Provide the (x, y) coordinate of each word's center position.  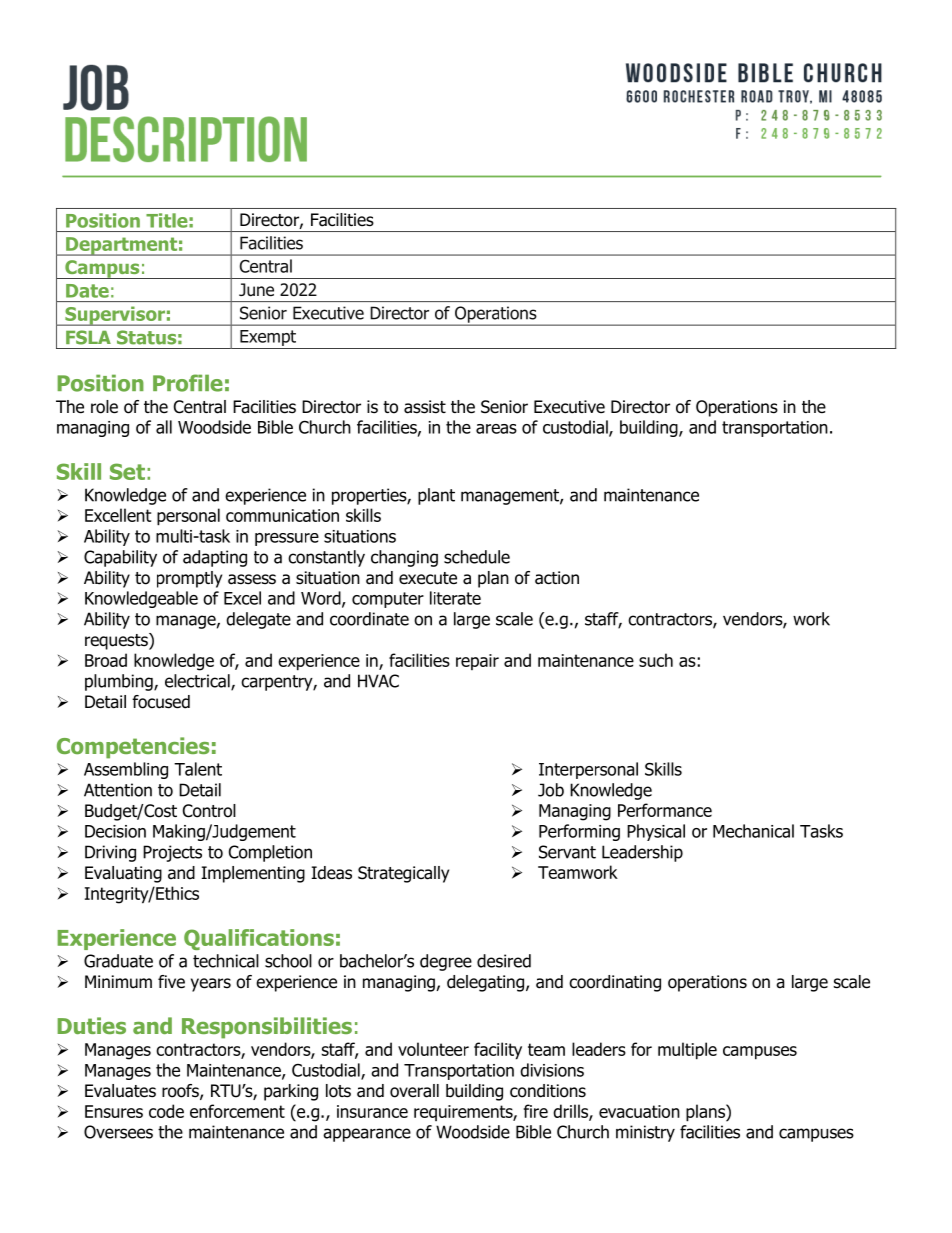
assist (425, 407)
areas (496, 429)
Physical (656, 832)
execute (428, 578)
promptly (189, 579)
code (166, 1111)
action (557, 578)
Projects (172, 853)
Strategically (403, 874)
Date (87, 291)
